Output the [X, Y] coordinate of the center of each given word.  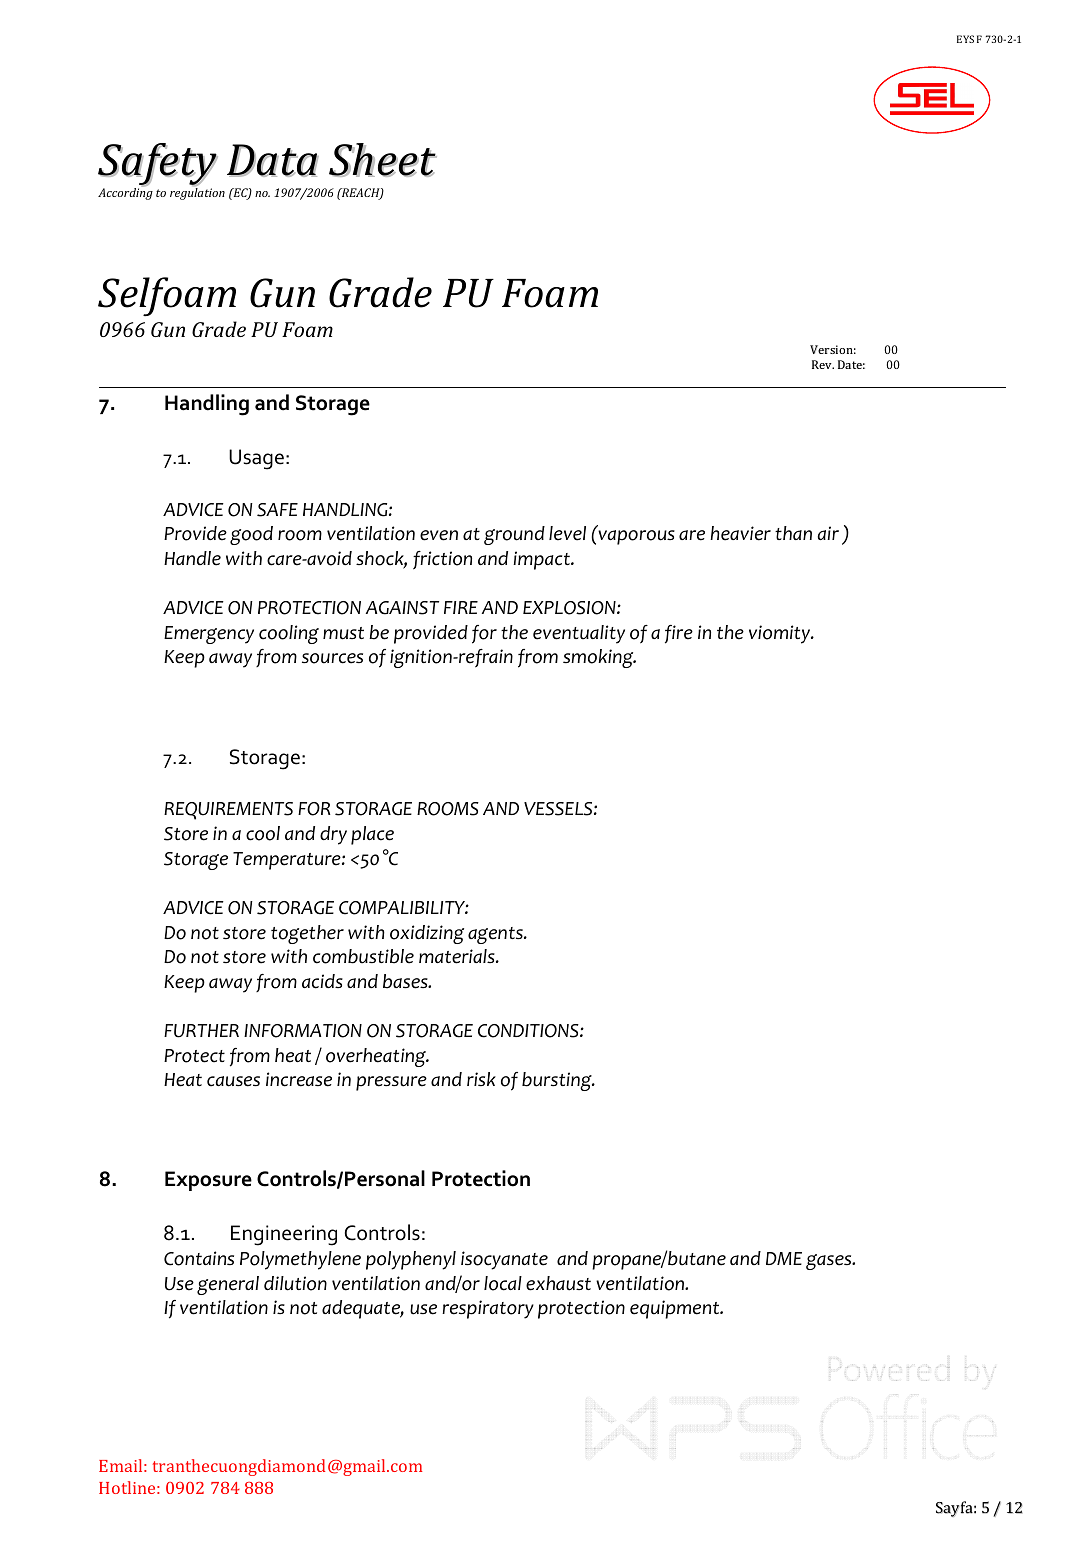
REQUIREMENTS [228, 811]
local [503, 1283]
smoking [599, 658]
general [228, 1285]
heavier [740, 533]
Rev [823, 364]
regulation [197, 194]
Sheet [383, 160]
